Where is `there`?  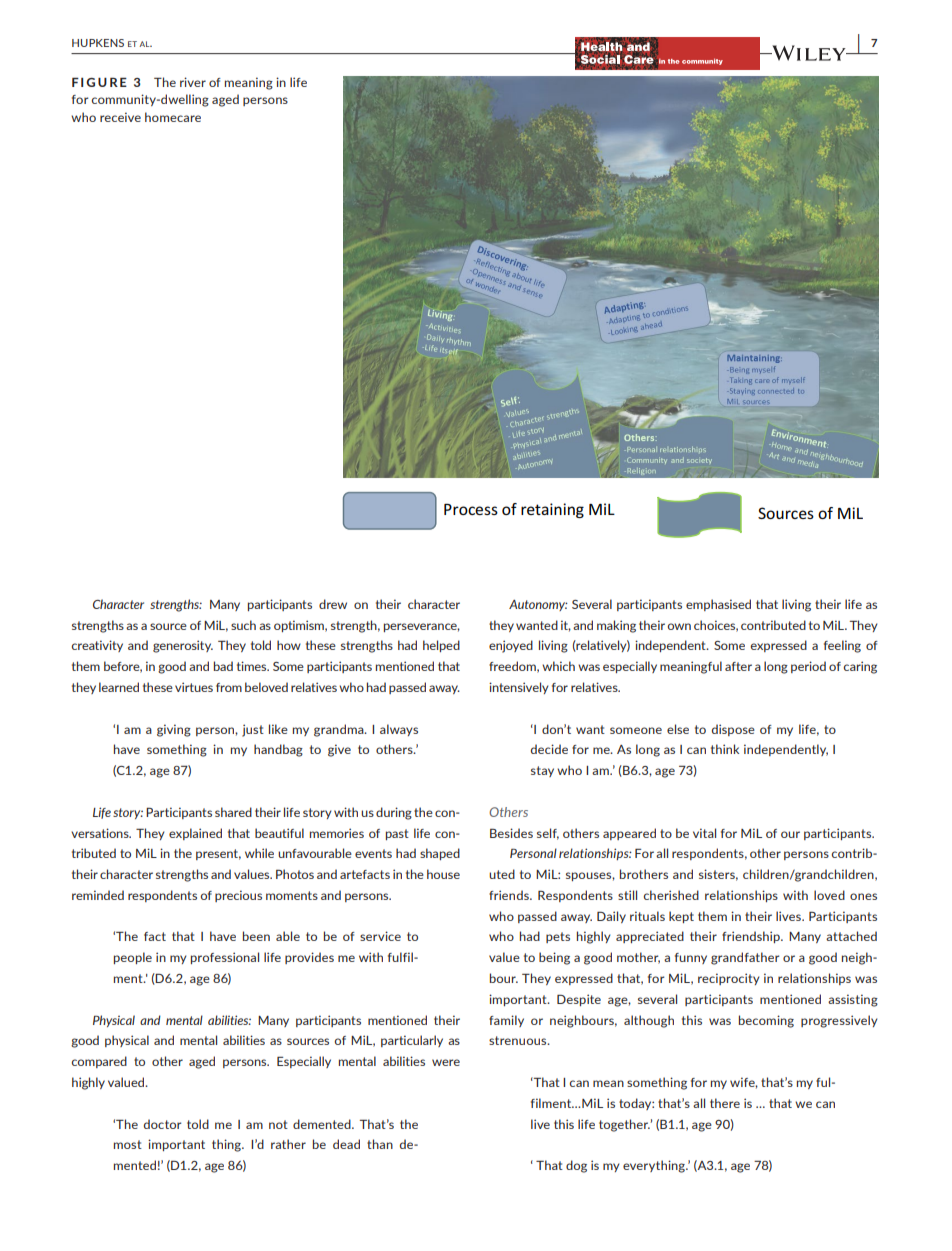
there is located at coordinates (725, 1103).
